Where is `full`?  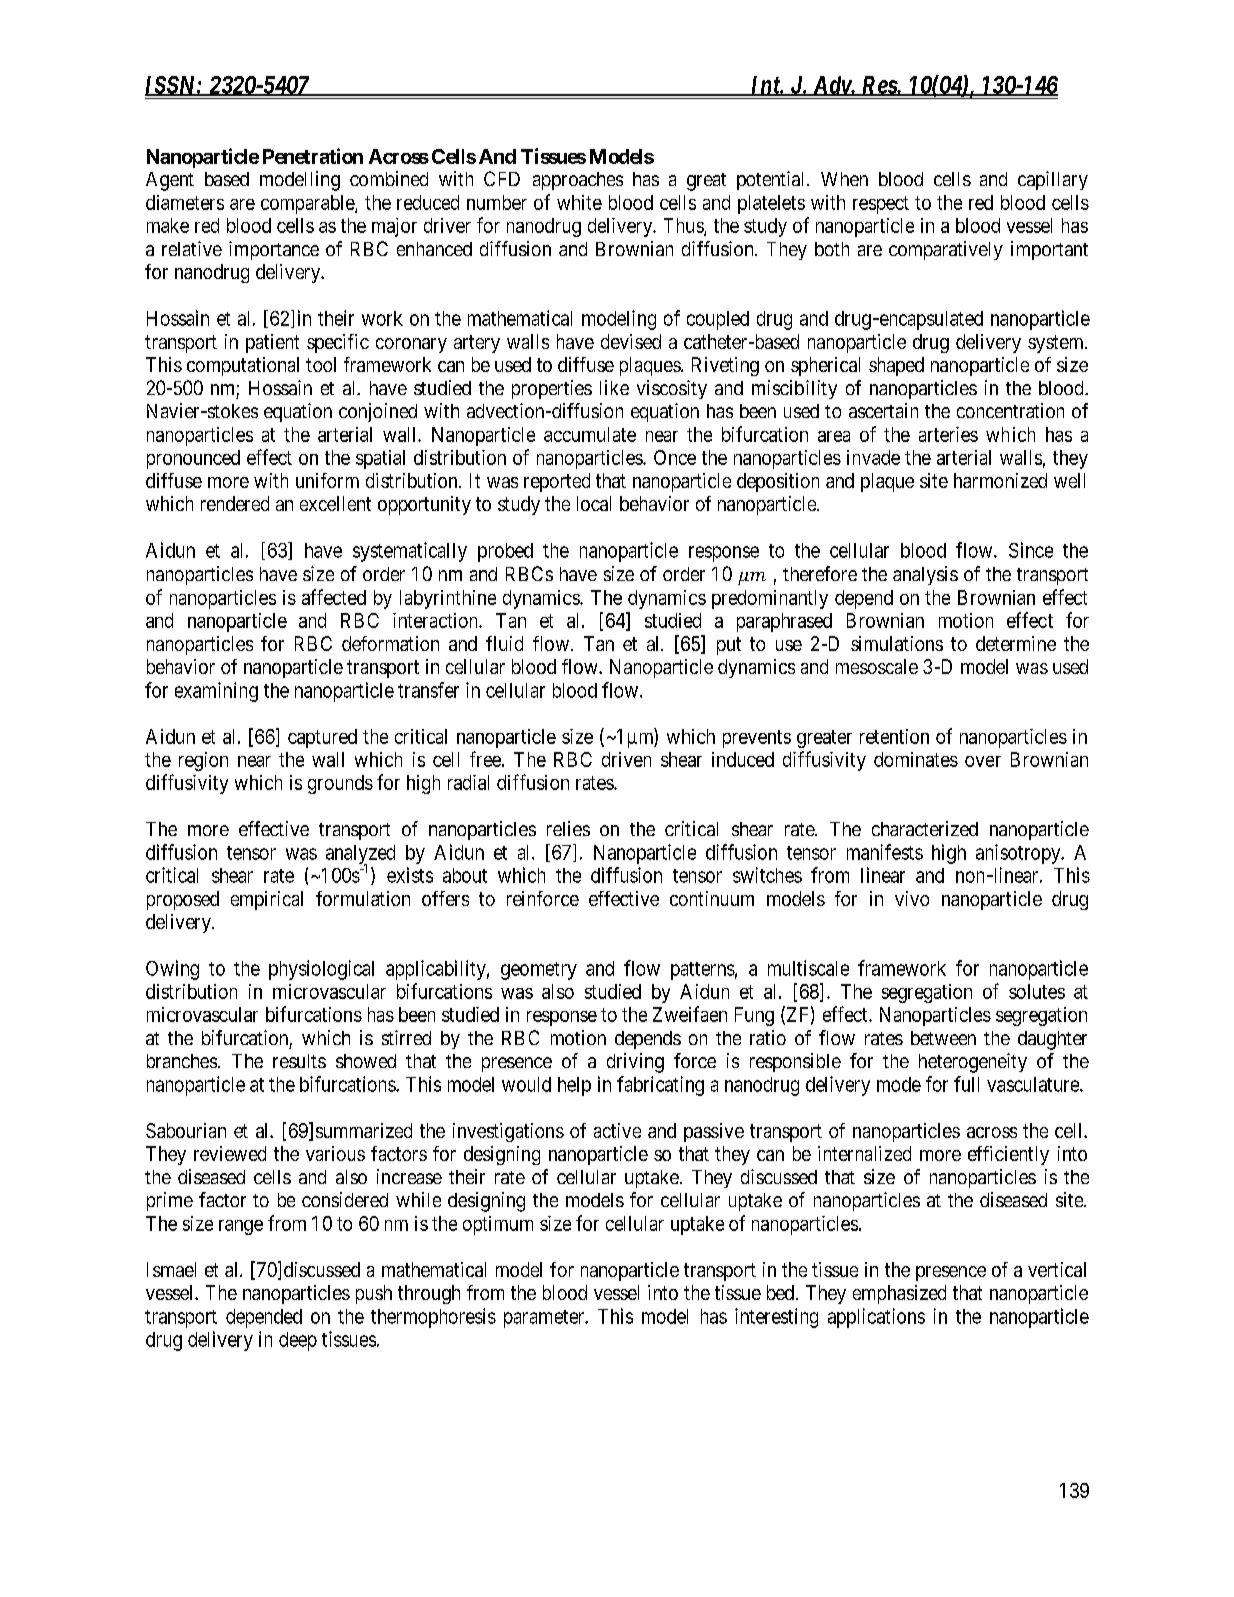
full is located at coordinates (966, 1084).
